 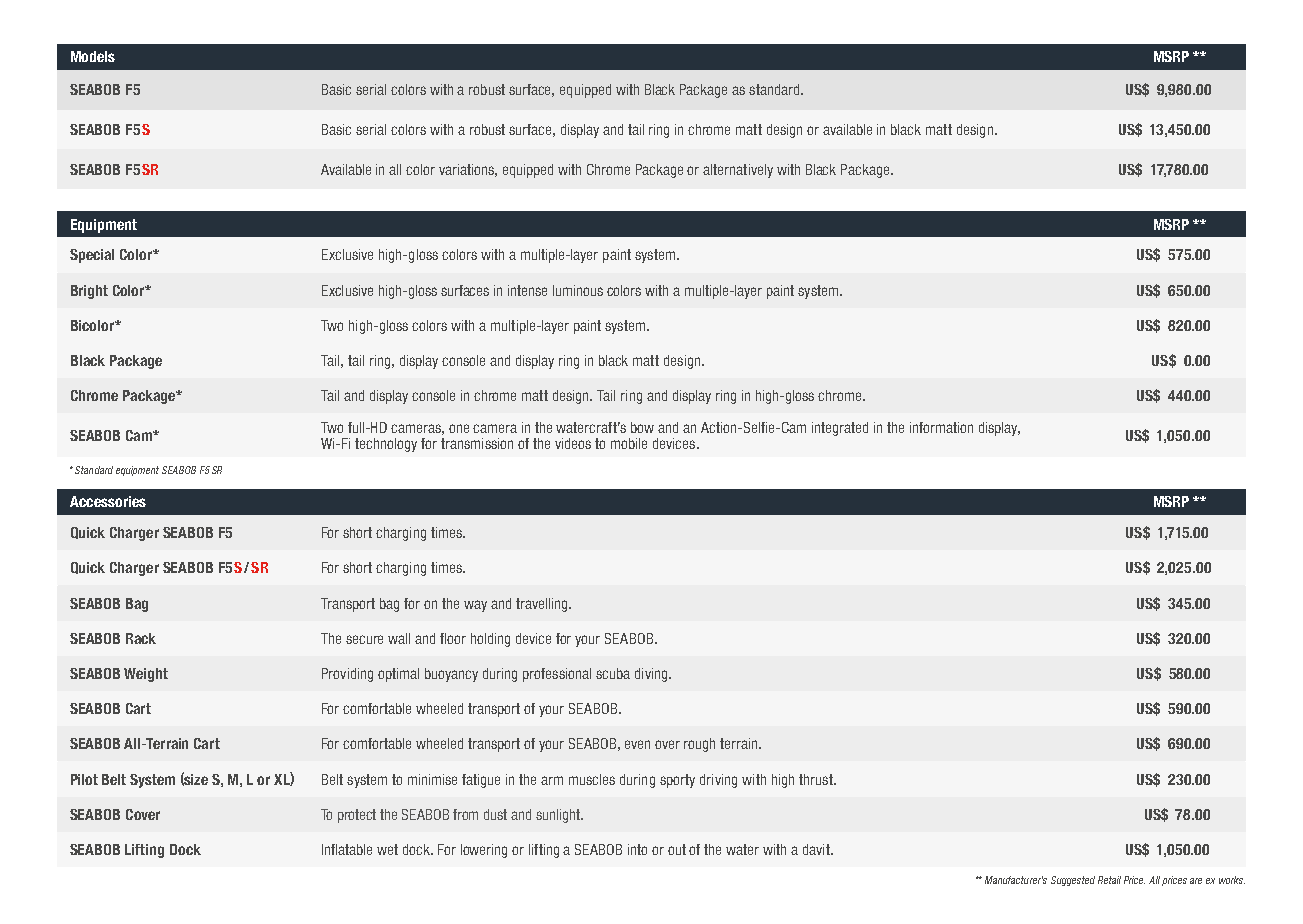 What do you see at coordinates (527, 290) in the screenshot?
I see `intense` at bounding box center [527, 290].
